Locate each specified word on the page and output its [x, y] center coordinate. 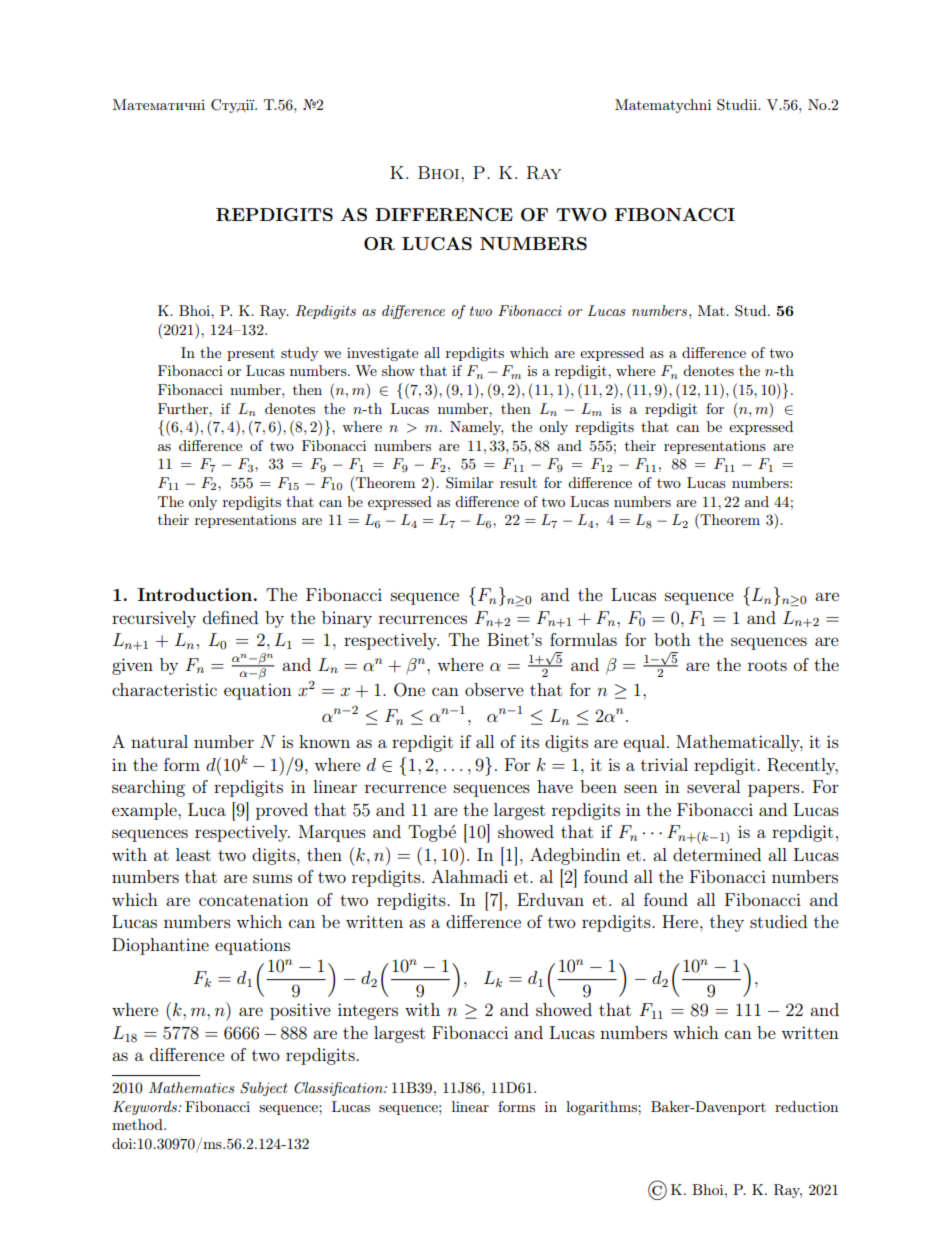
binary [347, 619]
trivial [664, 764]
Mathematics [192, 1087]
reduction [806, 1106]
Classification [339, 1089]
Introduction [195, 594]
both [672, 639]
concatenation [254, 899]
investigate [382, 354]
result [518, 482]
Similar [470, 483]
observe [494, 689]
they [727, 923]
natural [159, 741]
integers [368, 1011]
